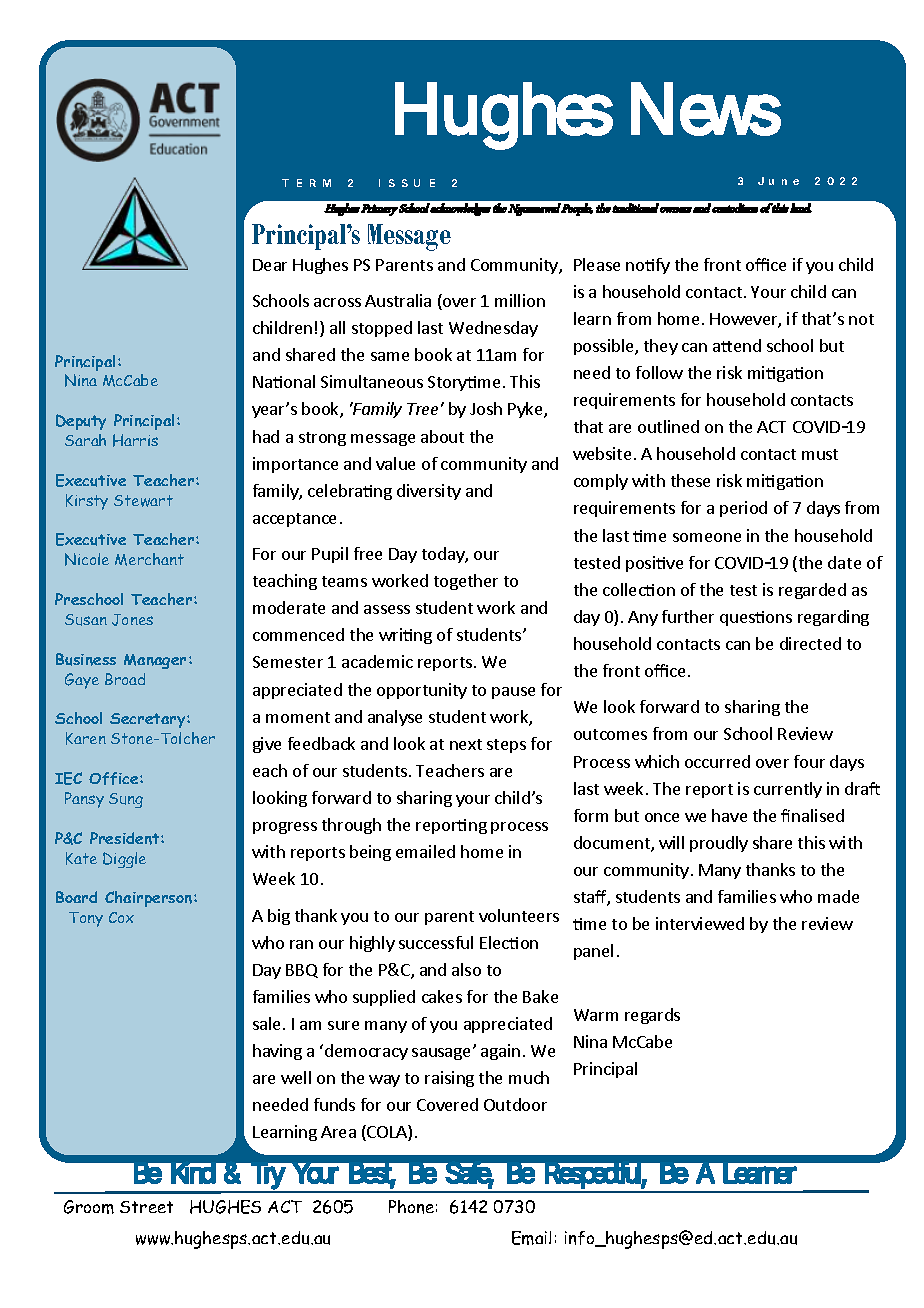  Describe the element at coordinates (270, 265) in the page. I see `Dear` at that location.
